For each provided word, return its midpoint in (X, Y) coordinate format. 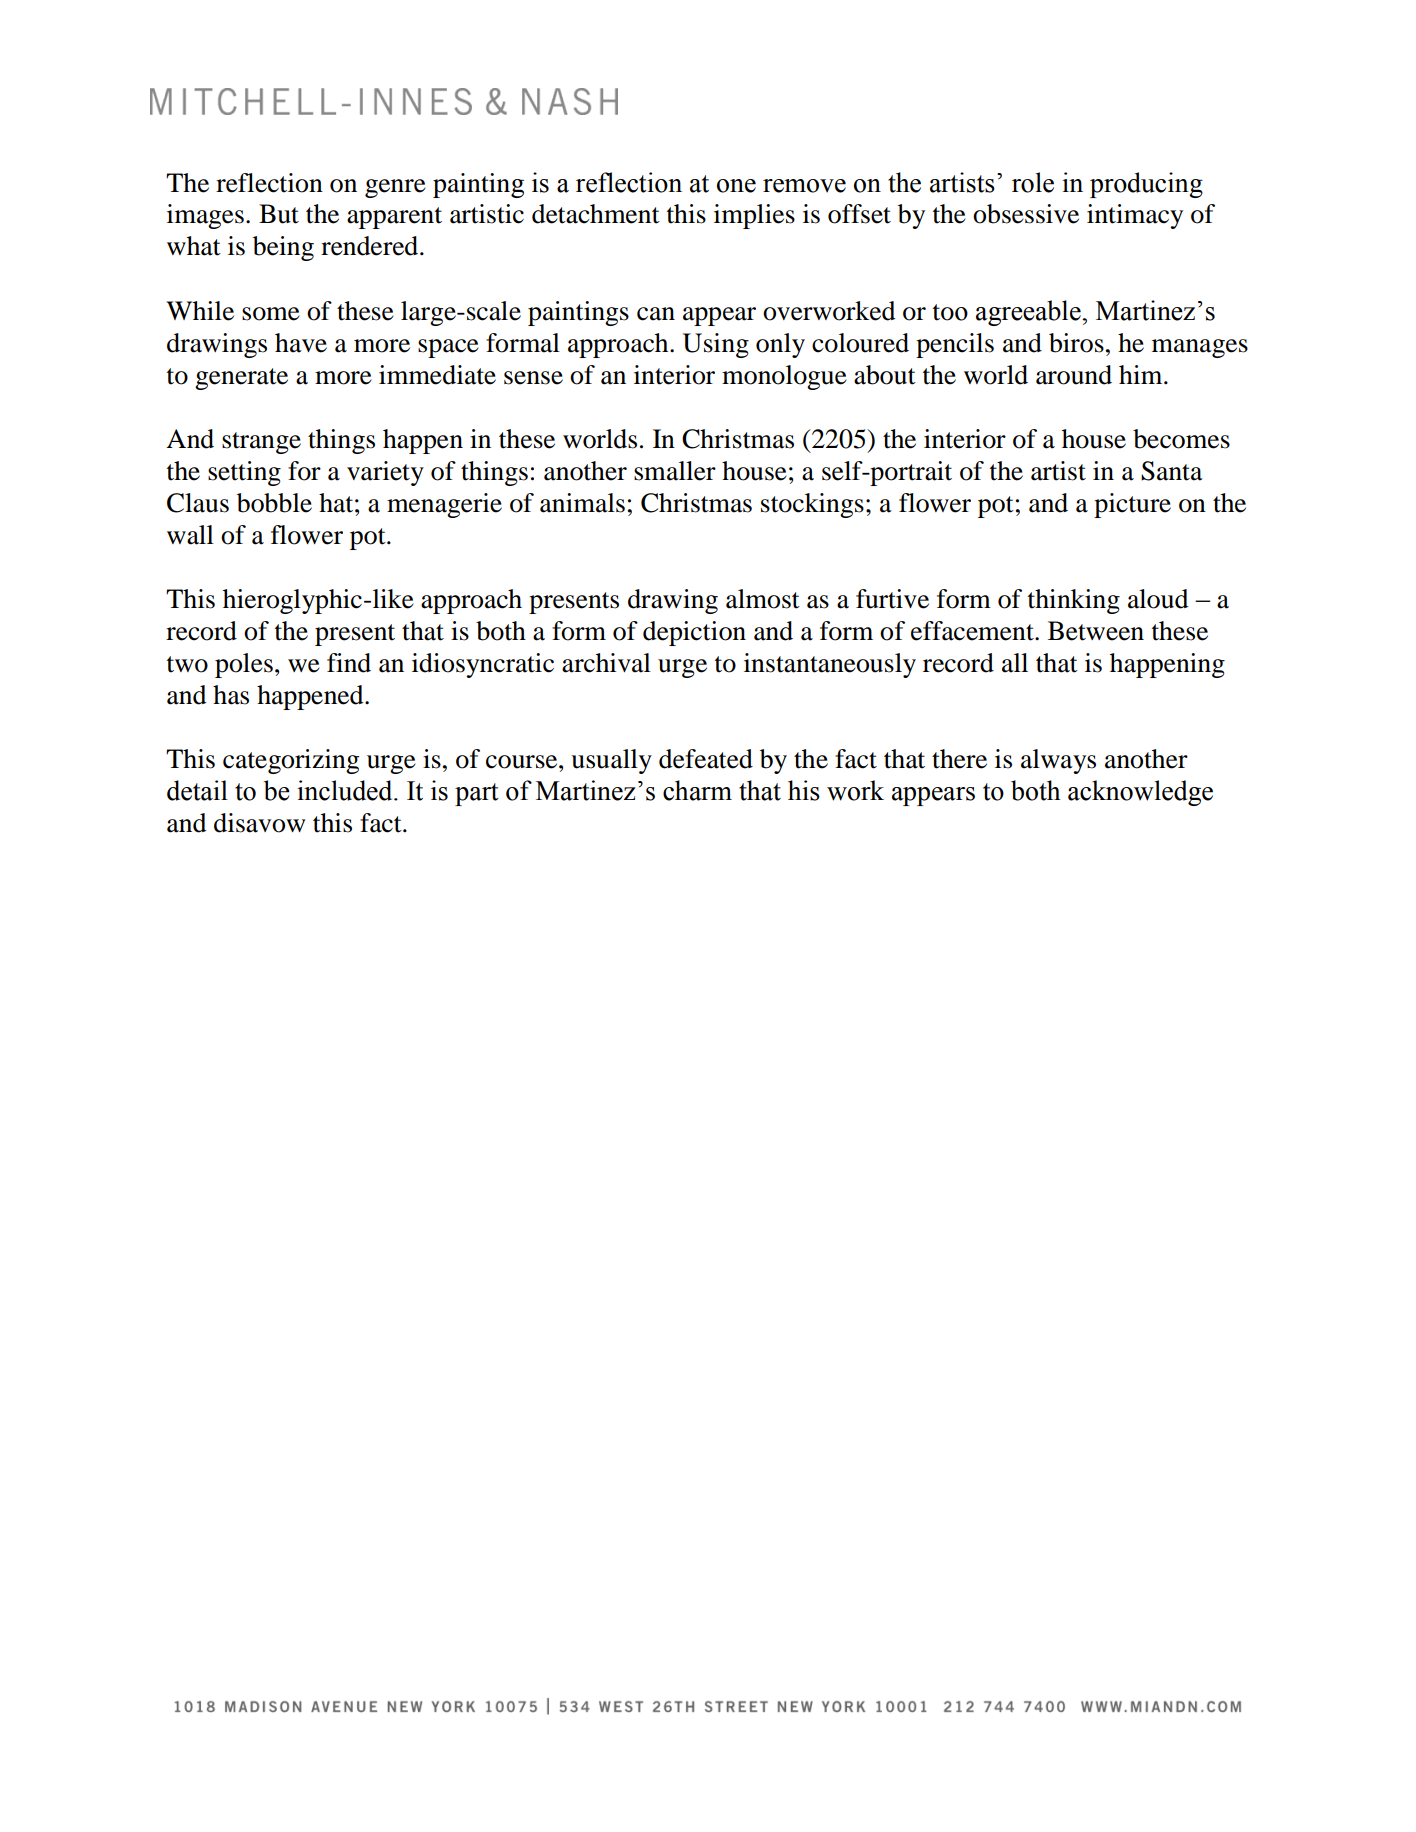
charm (697, 790)
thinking (1074, 601)
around (1074, 375)
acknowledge (1140, 793)
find (349, 663)
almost (763, 599)
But (279, 214)
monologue (784, 377)
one (736, 186)
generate (241, 379)
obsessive (1026, 214)
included (346, 790)
